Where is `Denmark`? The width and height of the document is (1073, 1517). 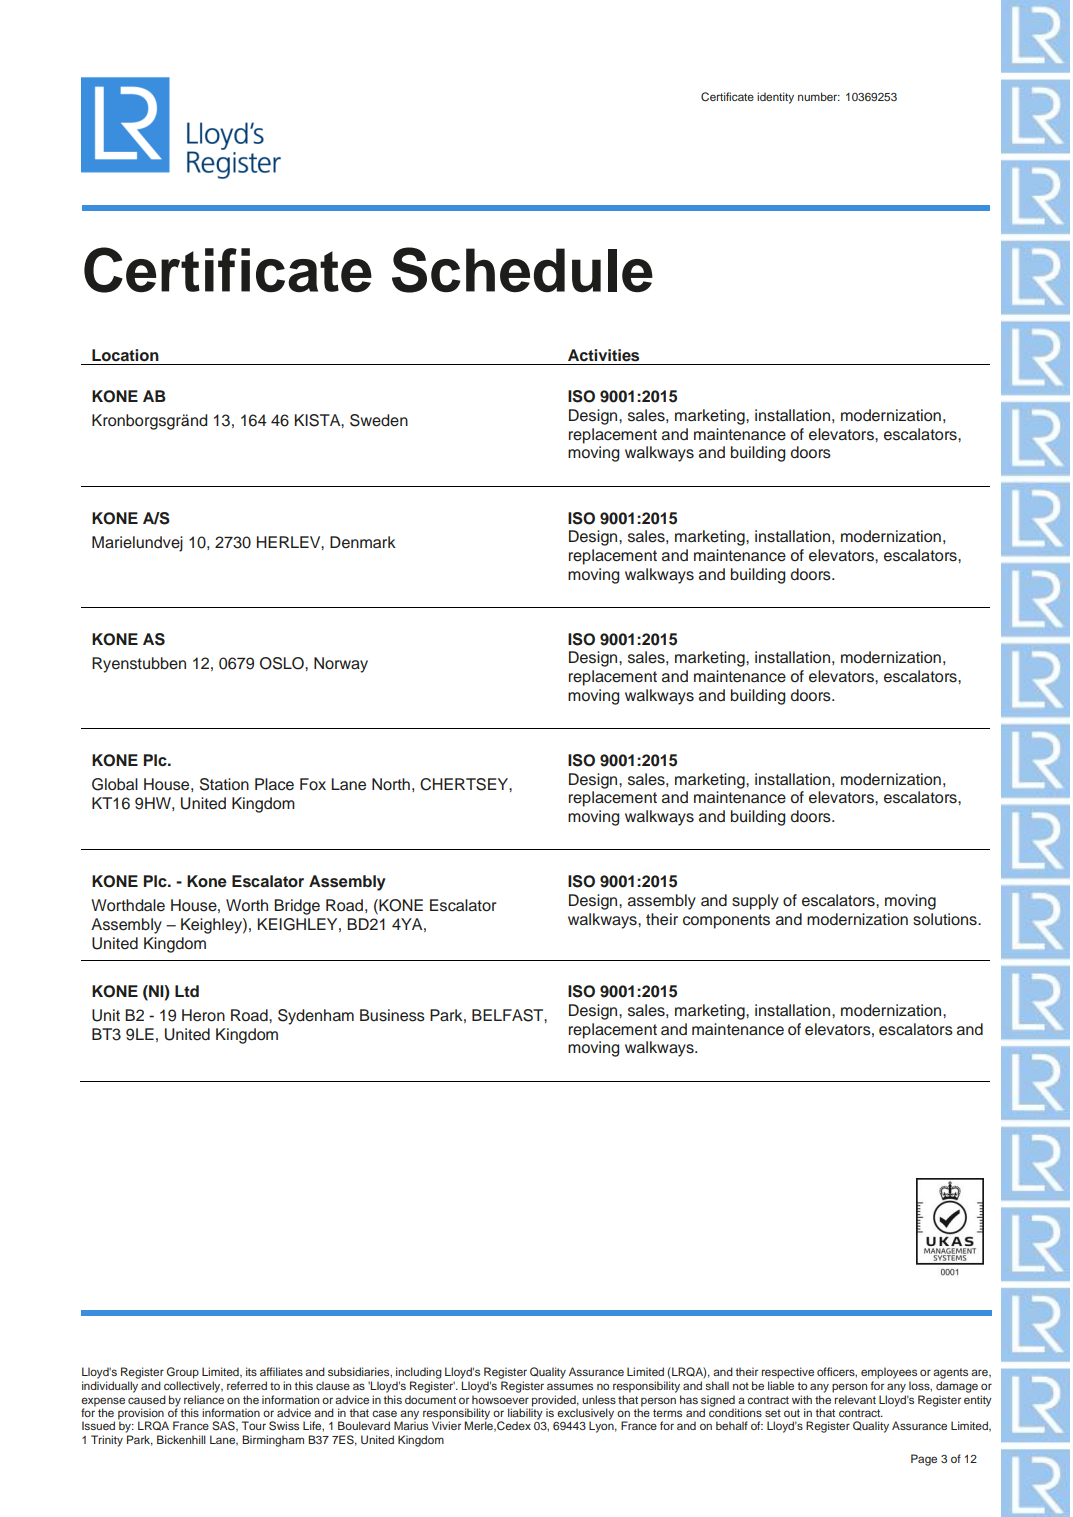
Denmark is located at coordinates (363, 542).
